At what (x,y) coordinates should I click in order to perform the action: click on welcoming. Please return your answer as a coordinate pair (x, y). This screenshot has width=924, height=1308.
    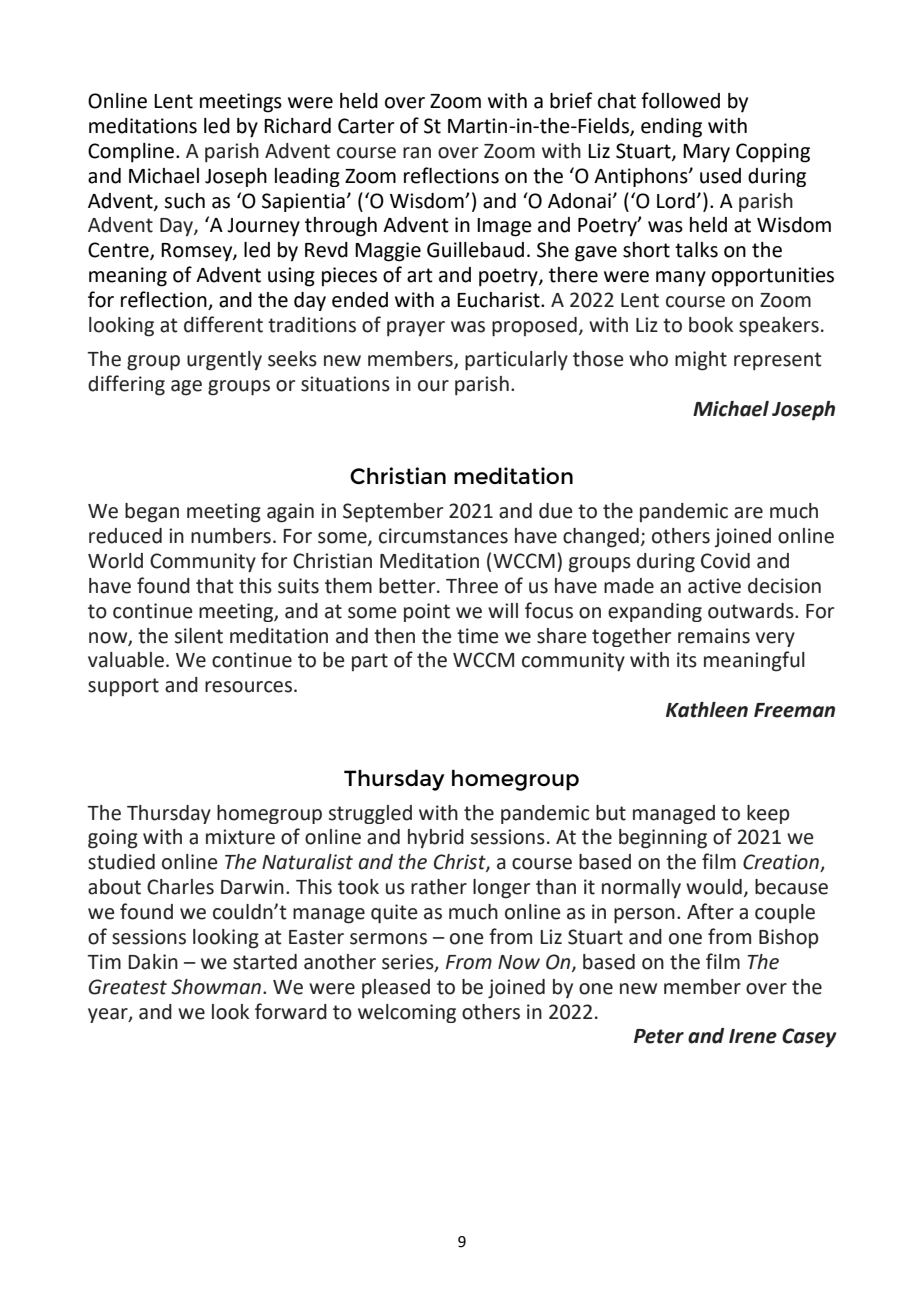
    Looking at the image, I should click on (407, 1013).
